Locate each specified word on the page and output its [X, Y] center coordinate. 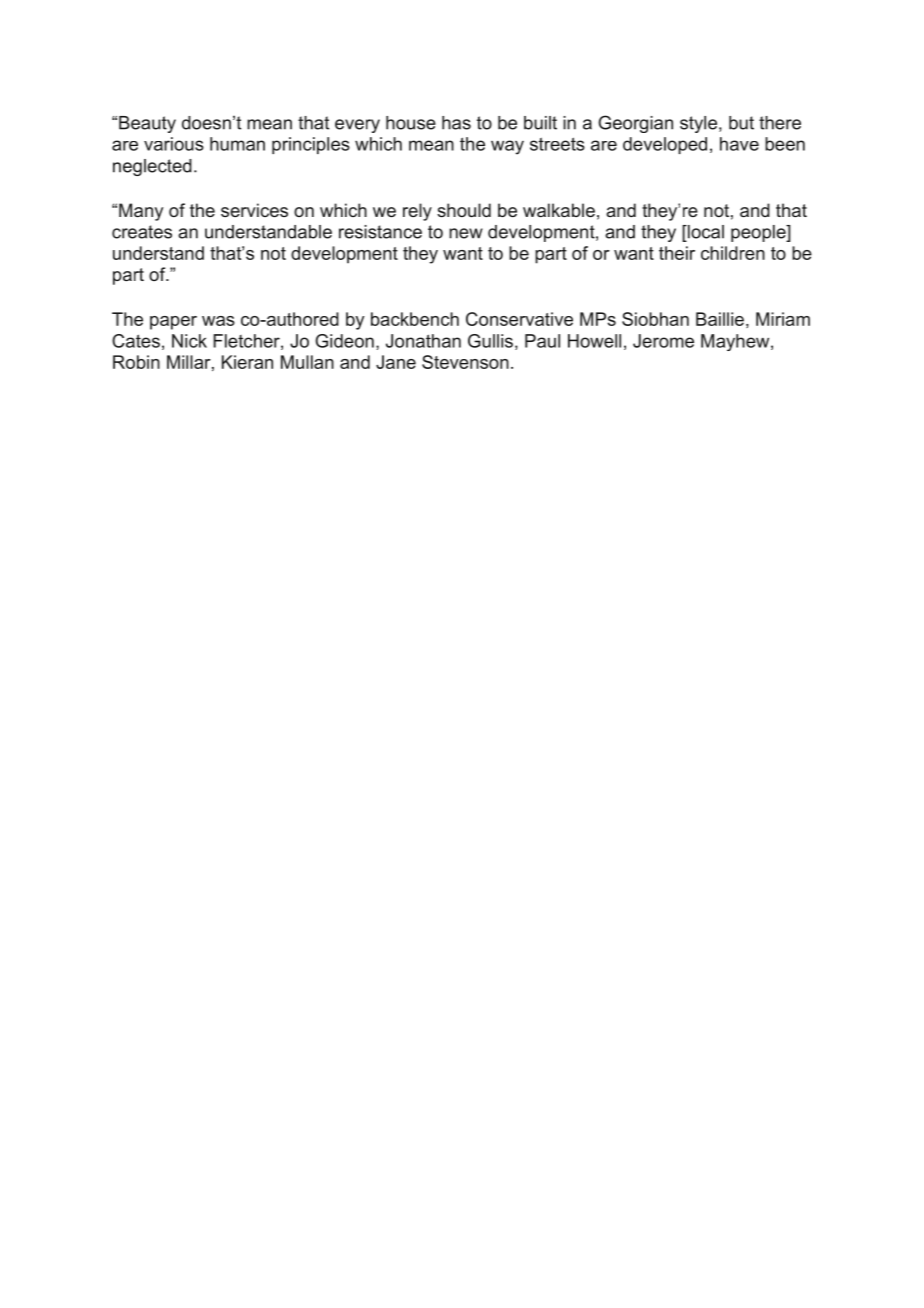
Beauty [147, 124]
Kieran [247, 362]
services [254, 210]
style [700, 124]
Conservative [519, 319]
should [464, 210]
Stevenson [465, 362]
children [733, 253]
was [218, 321]
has [456, 123]
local [705, 232]
